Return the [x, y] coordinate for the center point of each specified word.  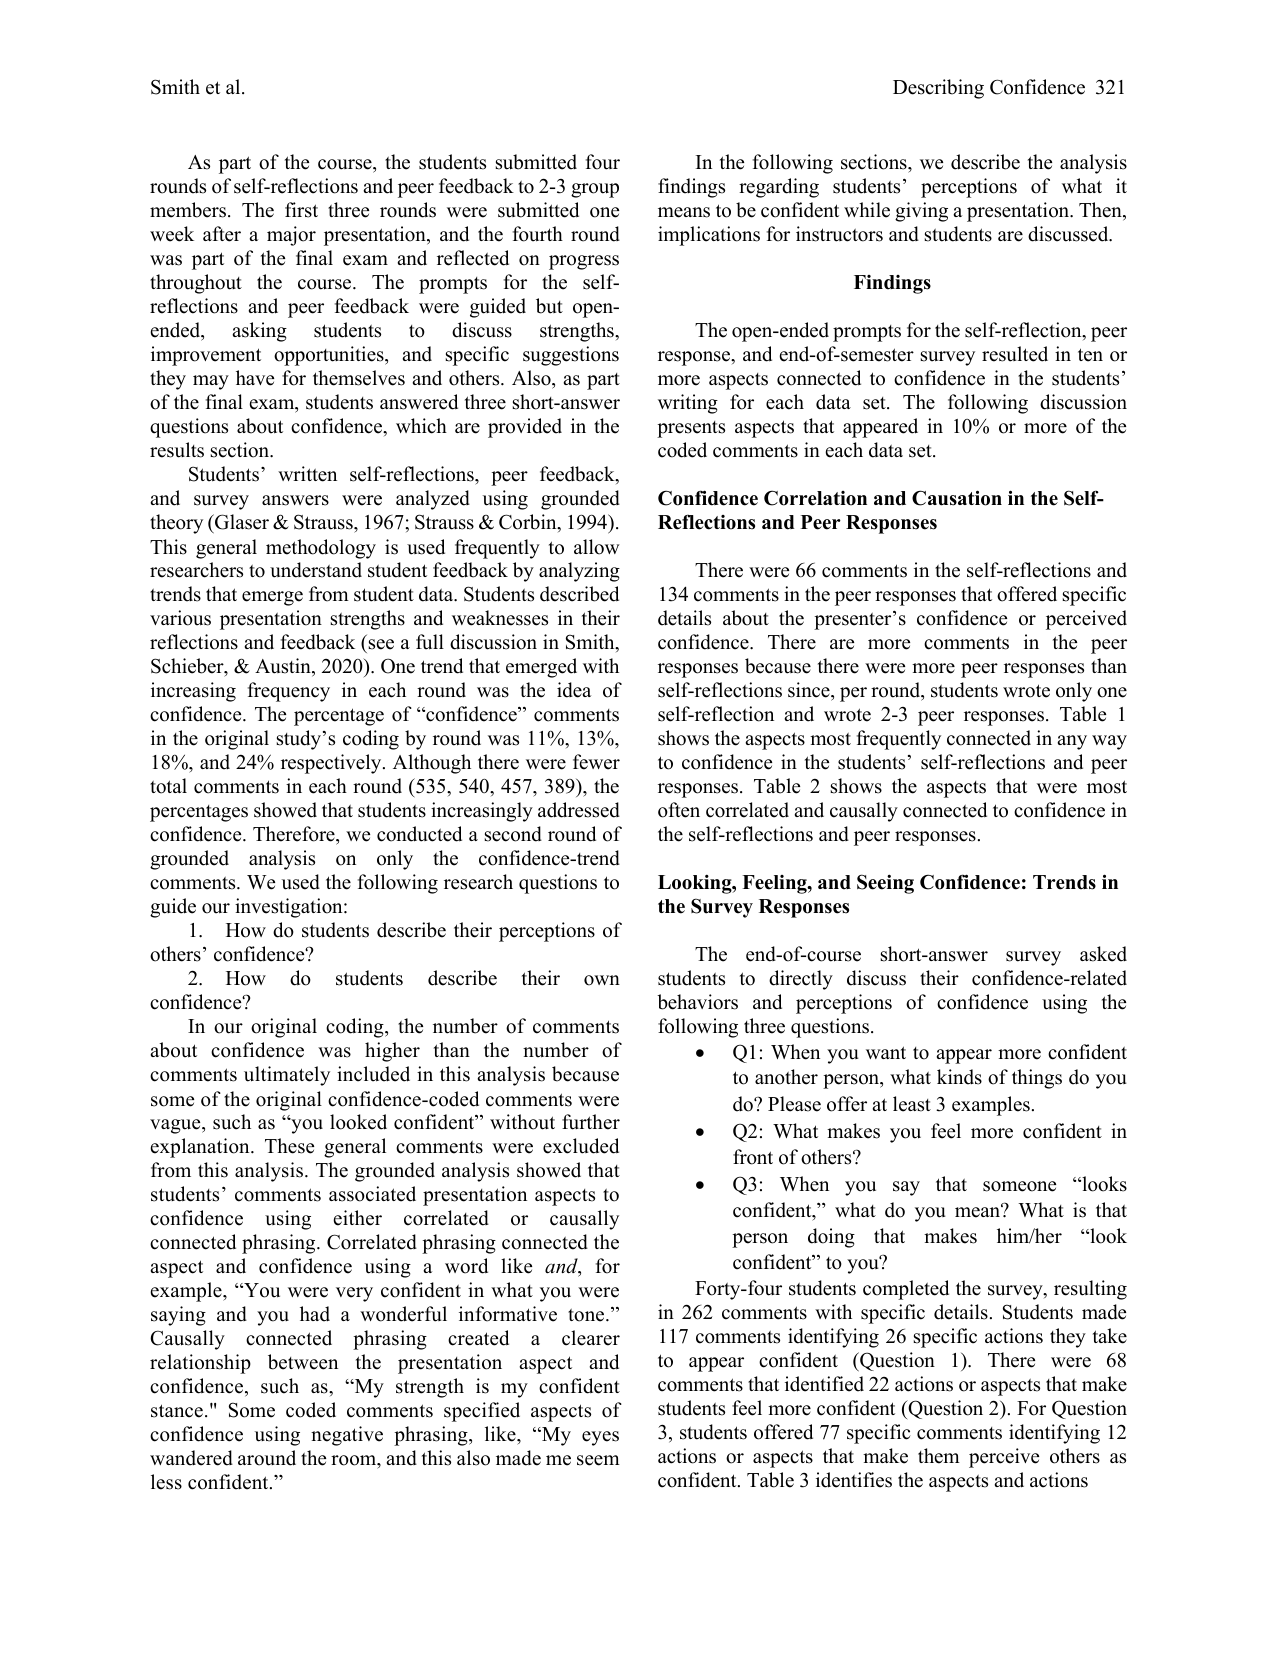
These [289, 1146]
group [595, 190]
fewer [596, 762]
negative [347, 1436]
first [301, 210]
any [1072, 742]
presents [691, 429]
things [1037, 1079]
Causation [957, 498]
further [591, 1122]
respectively [332, 764]
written [307, 474]
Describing [938, 89]
